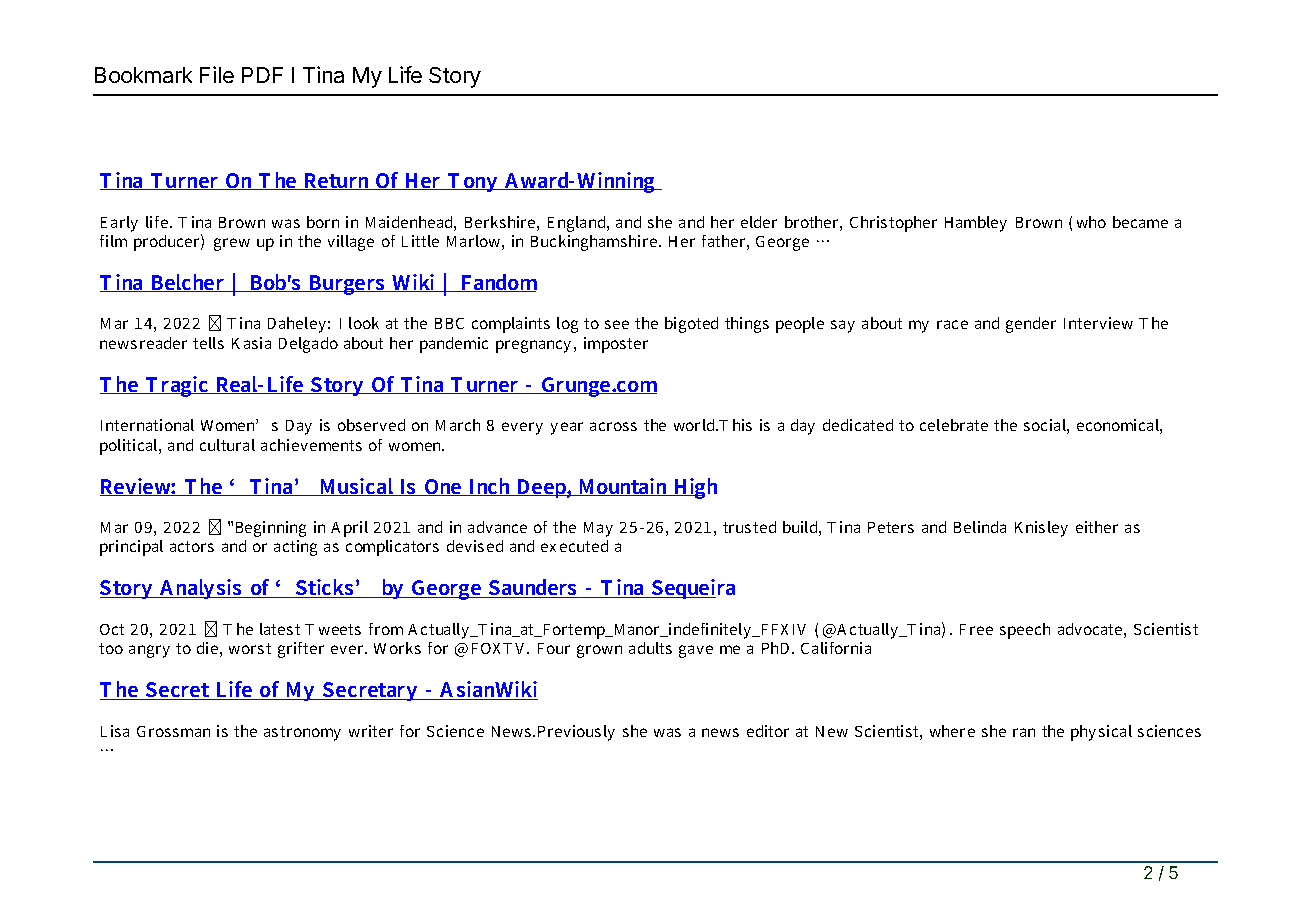 This screenshot has width=1311, height=924. Describe the element at coordinates (217, 74) in the screenshot. I see `File` at that location.
